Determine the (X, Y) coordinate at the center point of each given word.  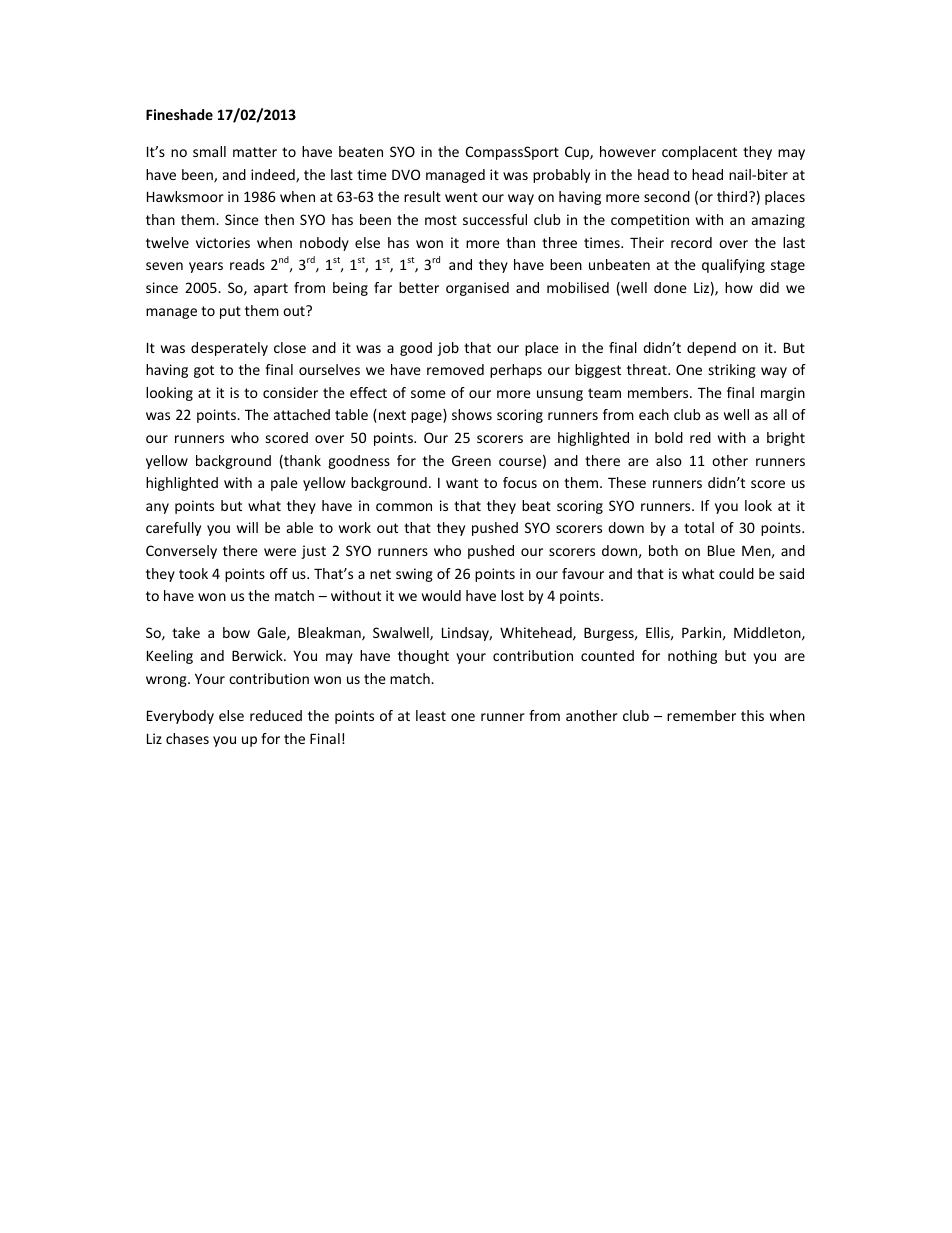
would (441, 595)
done (670, 287)
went (461, 197)
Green (471, 460)
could (736, 573)
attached (302, 414)
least (431, 715)
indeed (274, 175)
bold (669, 437)
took (193, 573)
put (230, 312)
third (733, 196)
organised (477, 289)
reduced (276, 715)
